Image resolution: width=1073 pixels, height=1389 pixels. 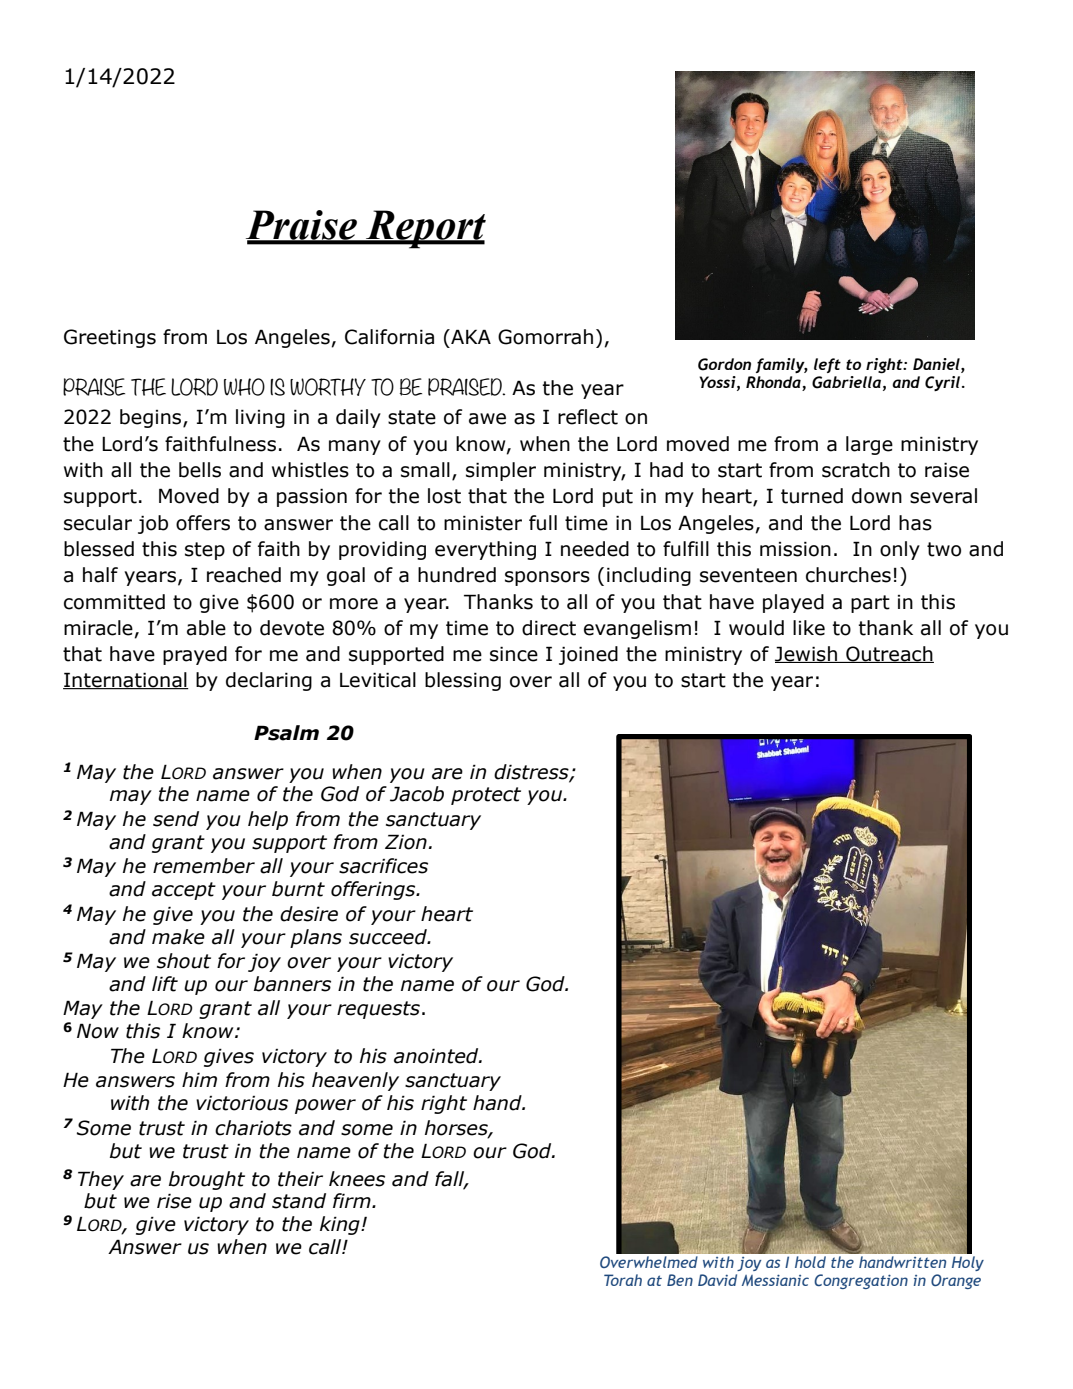 What do you see at coordinates (827, 365) in the screenshot?
I see `left` at bounding box center [827, 365].
